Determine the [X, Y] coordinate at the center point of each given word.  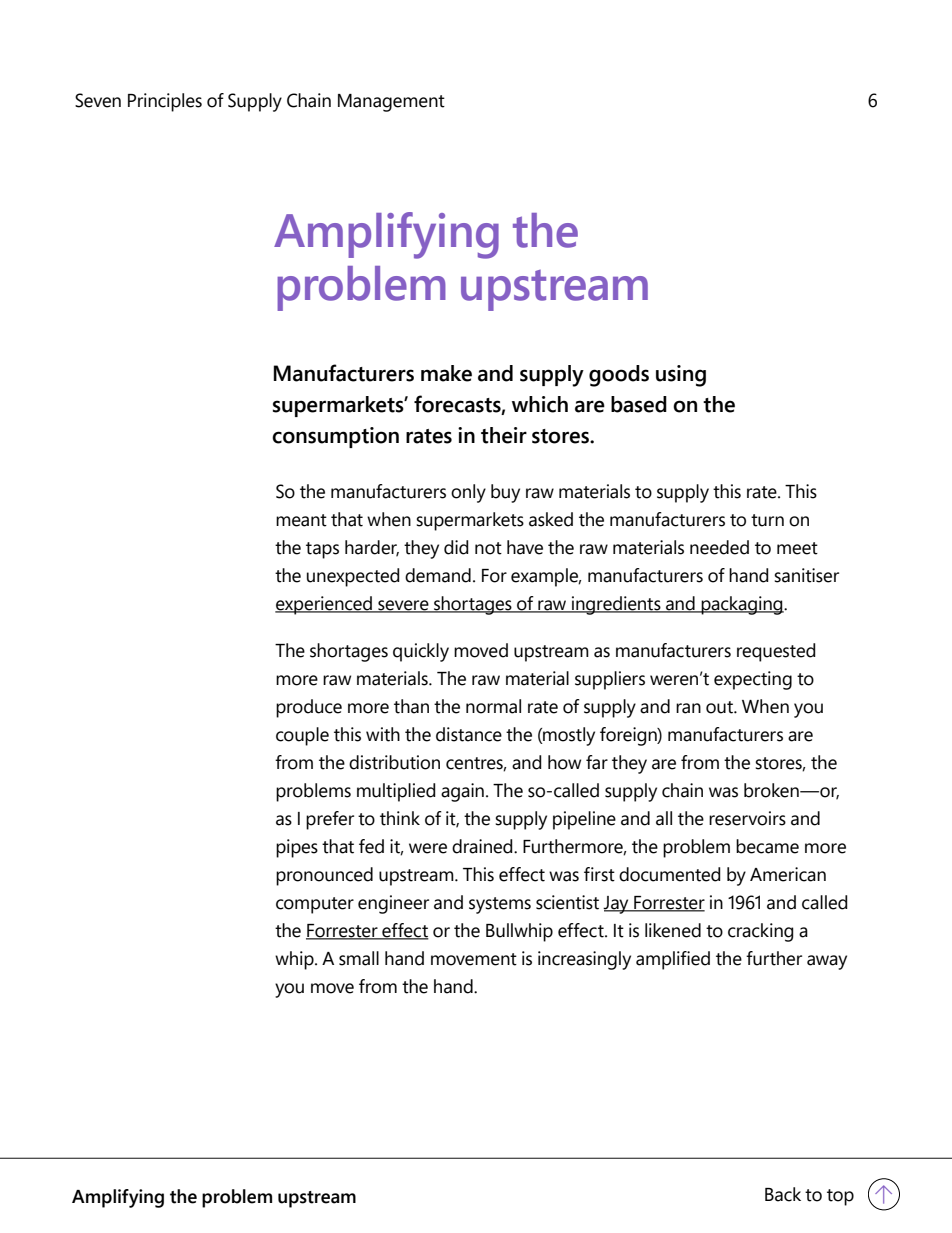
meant [301, 520]
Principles [165, 102]
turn [767, 520]
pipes [297, 848]
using [681, 376]
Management [391, 103]
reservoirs [747, 818]
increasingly [584, 960]
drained [483, 846]
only [468, 493]
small [359, 958]
